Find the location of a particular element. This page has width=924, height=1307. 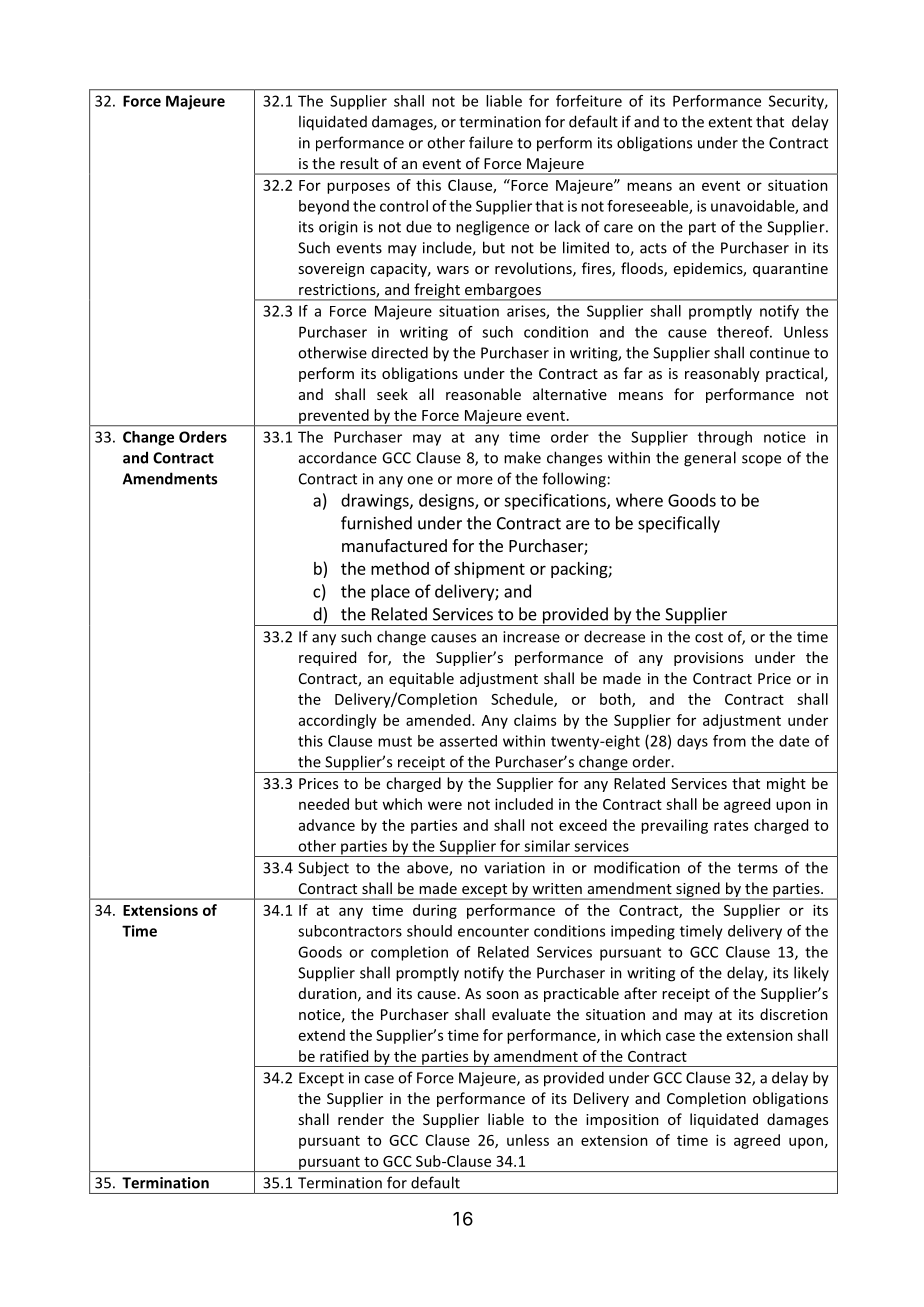

discretion is located at coordinates (794, 1014).
